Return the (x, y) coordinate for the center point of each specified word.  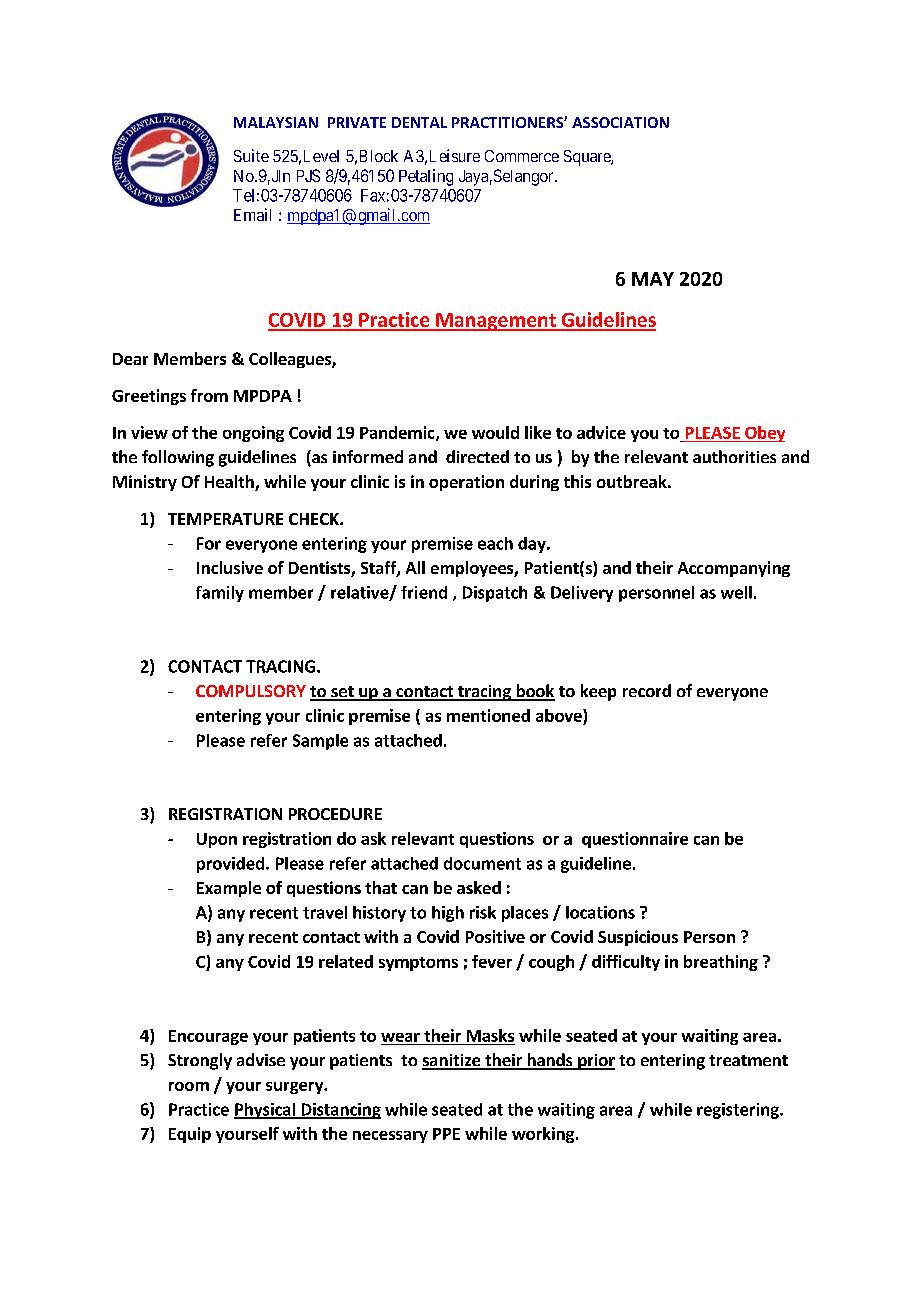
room (189, 1086)
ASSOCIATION (620, 122)
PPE (446, 1134)
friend (424, 592)
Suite (251, 155)
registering (739, 1111)
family (220, 594)
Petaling (426, 177)
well (736, 592)
